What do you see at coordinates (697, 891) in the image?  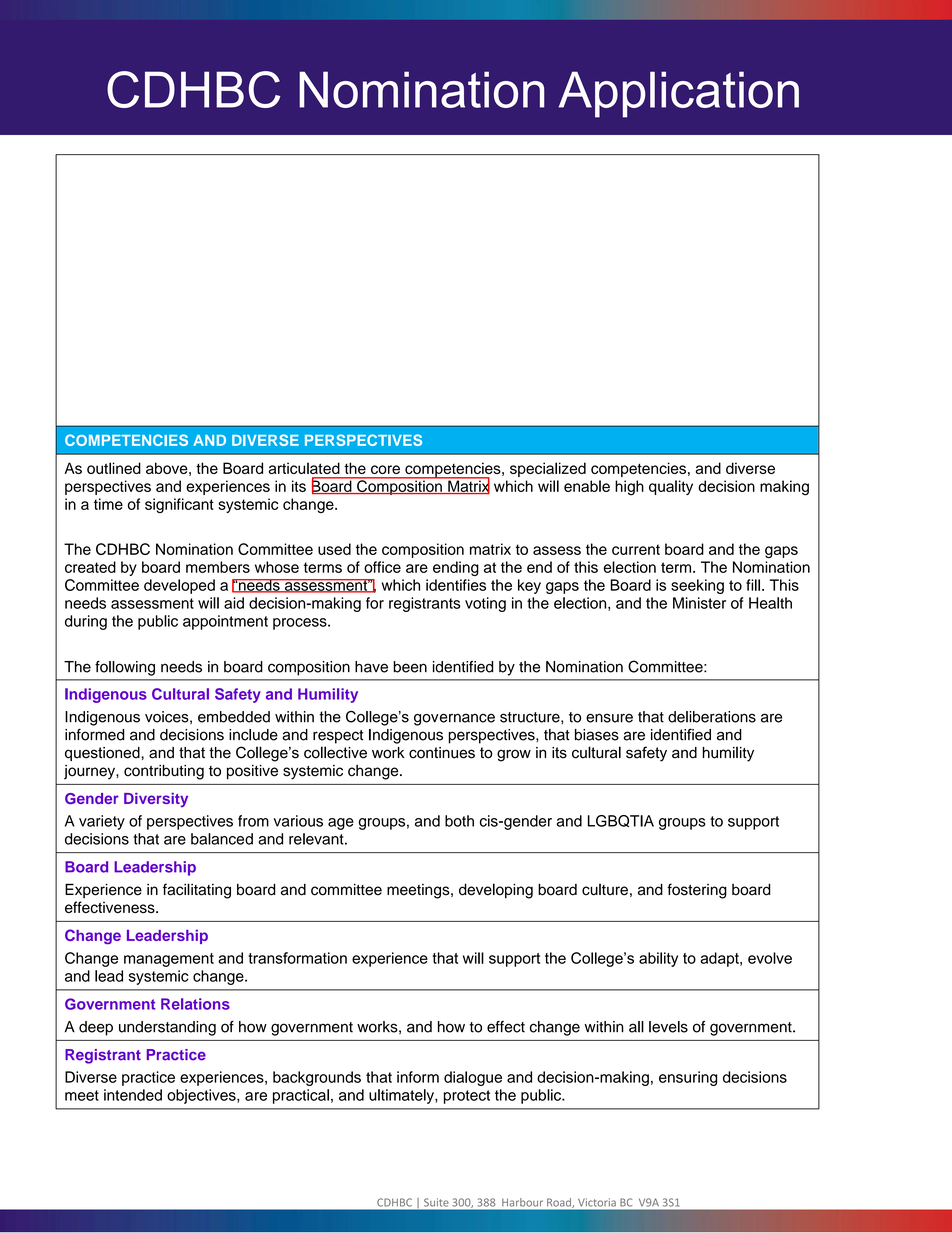 I see `fostering` at bounding box center [697, 891].
